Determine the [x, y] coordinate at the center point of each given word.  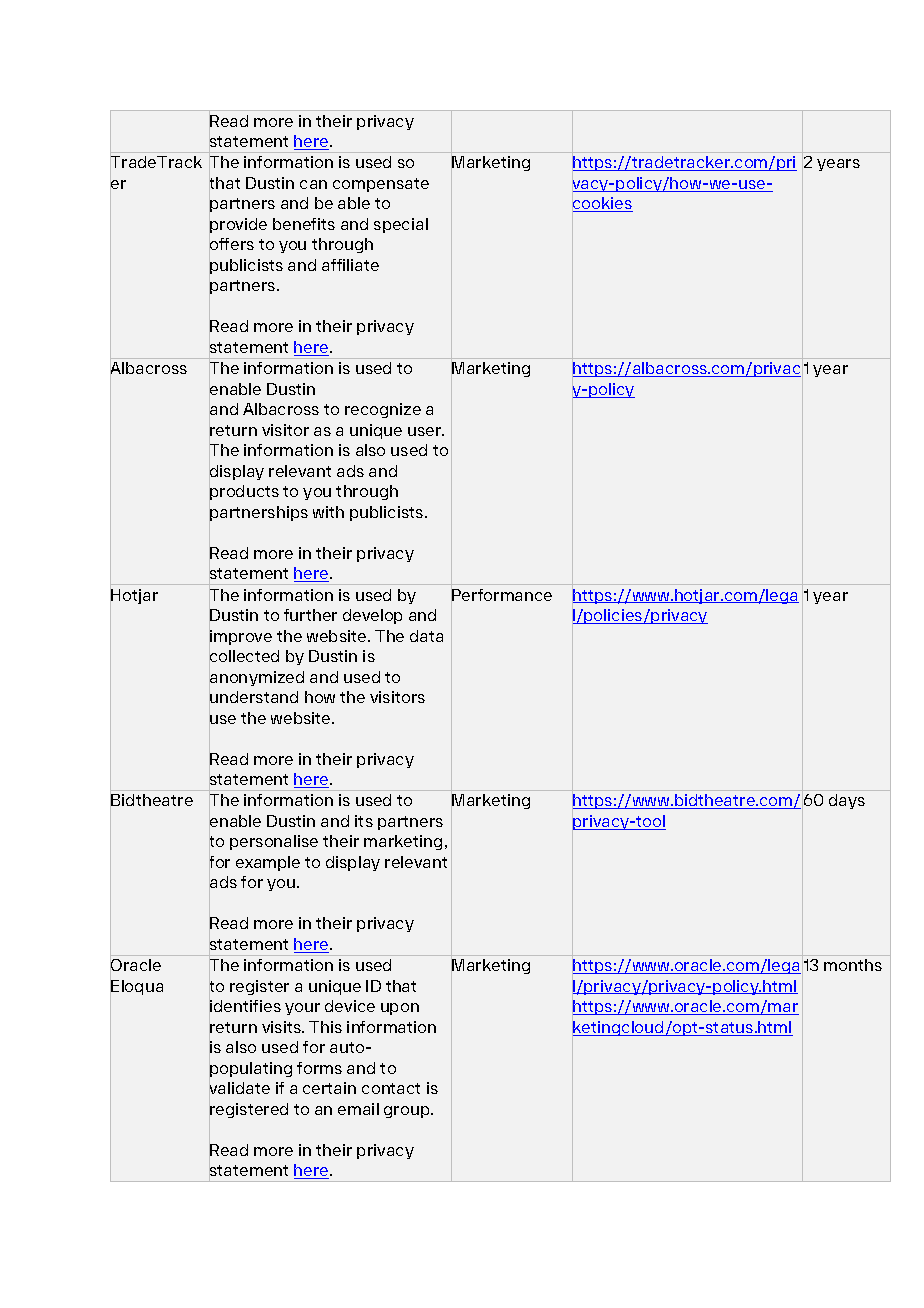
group [408, 1112]
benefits [304, 224]
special [401, 225]
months [853, 965]
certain [329, 1088]
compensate [381, 185]
